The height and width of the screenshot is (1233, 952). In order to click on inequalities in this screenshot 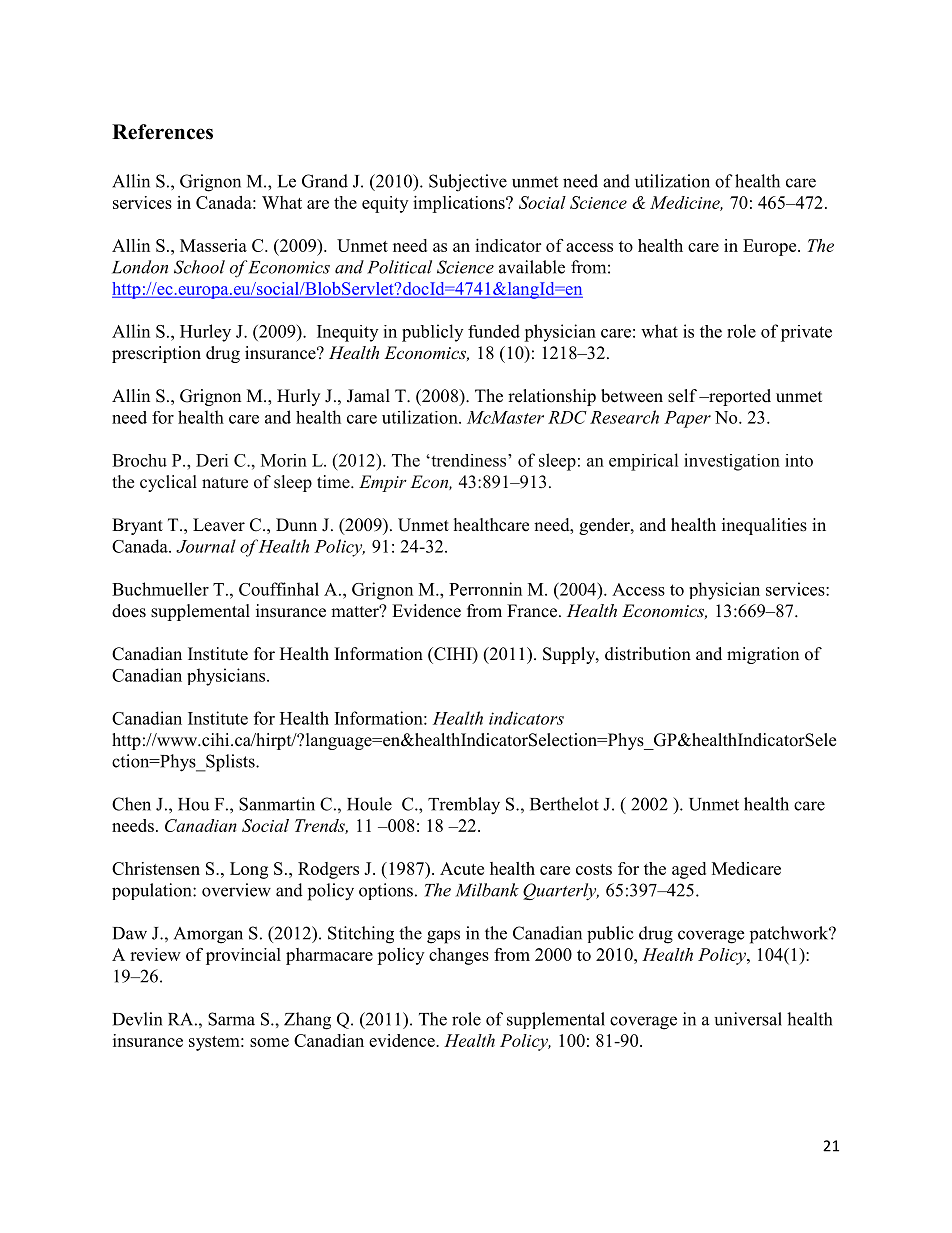, I will do `click(764, 526)`.
